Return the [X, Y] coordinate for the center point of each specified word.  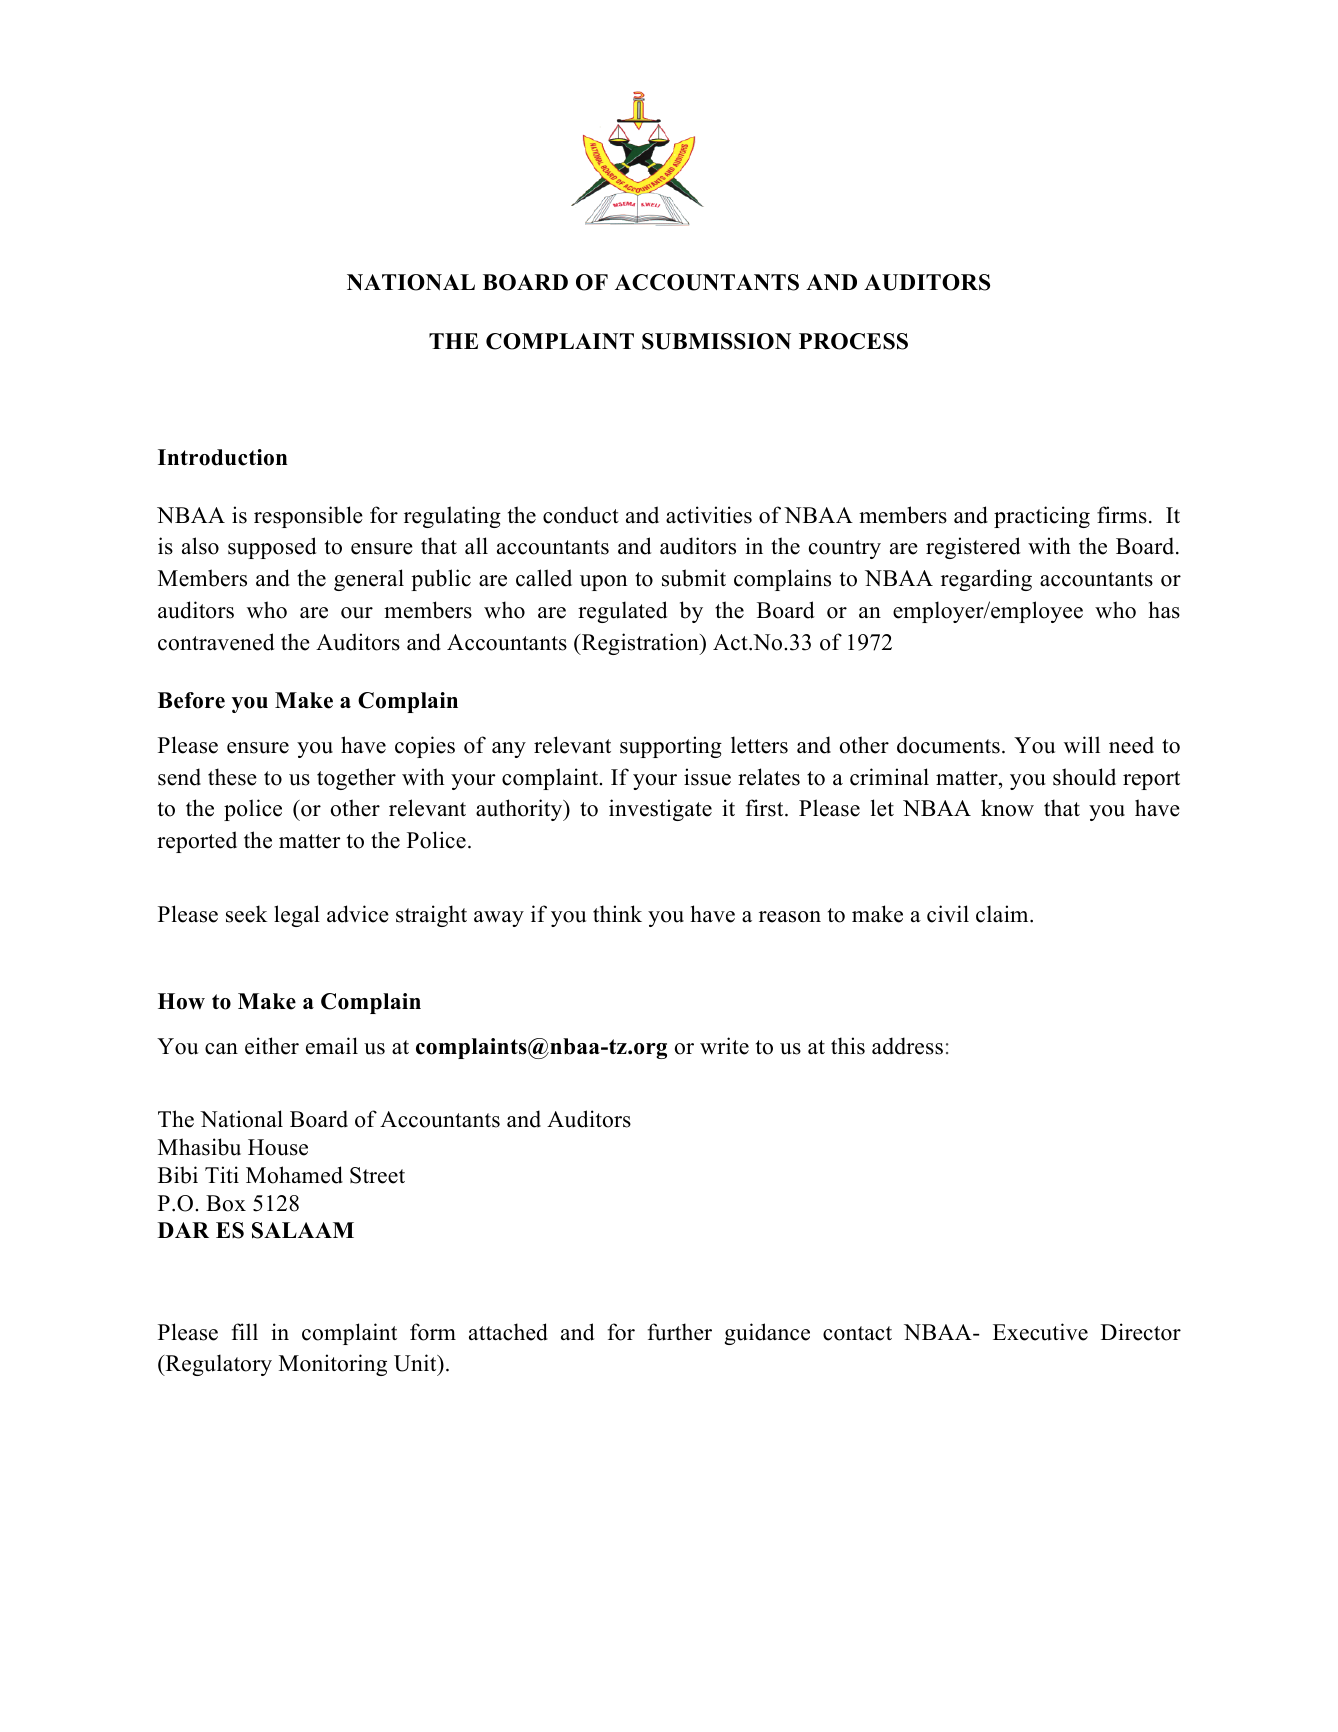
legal [297, 916]
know [1007, 808]
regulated [622, 612]
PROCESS [853, 341]
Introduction [223, 457]
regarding [986, 580]
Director [1141, 1332]
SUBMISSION [716, 341]
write [724, 1046]
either [272, 1046]
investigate [660, 810]
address [907, 1046]
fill [244, 1331]
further [679, 1332]
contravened [216, 642]
